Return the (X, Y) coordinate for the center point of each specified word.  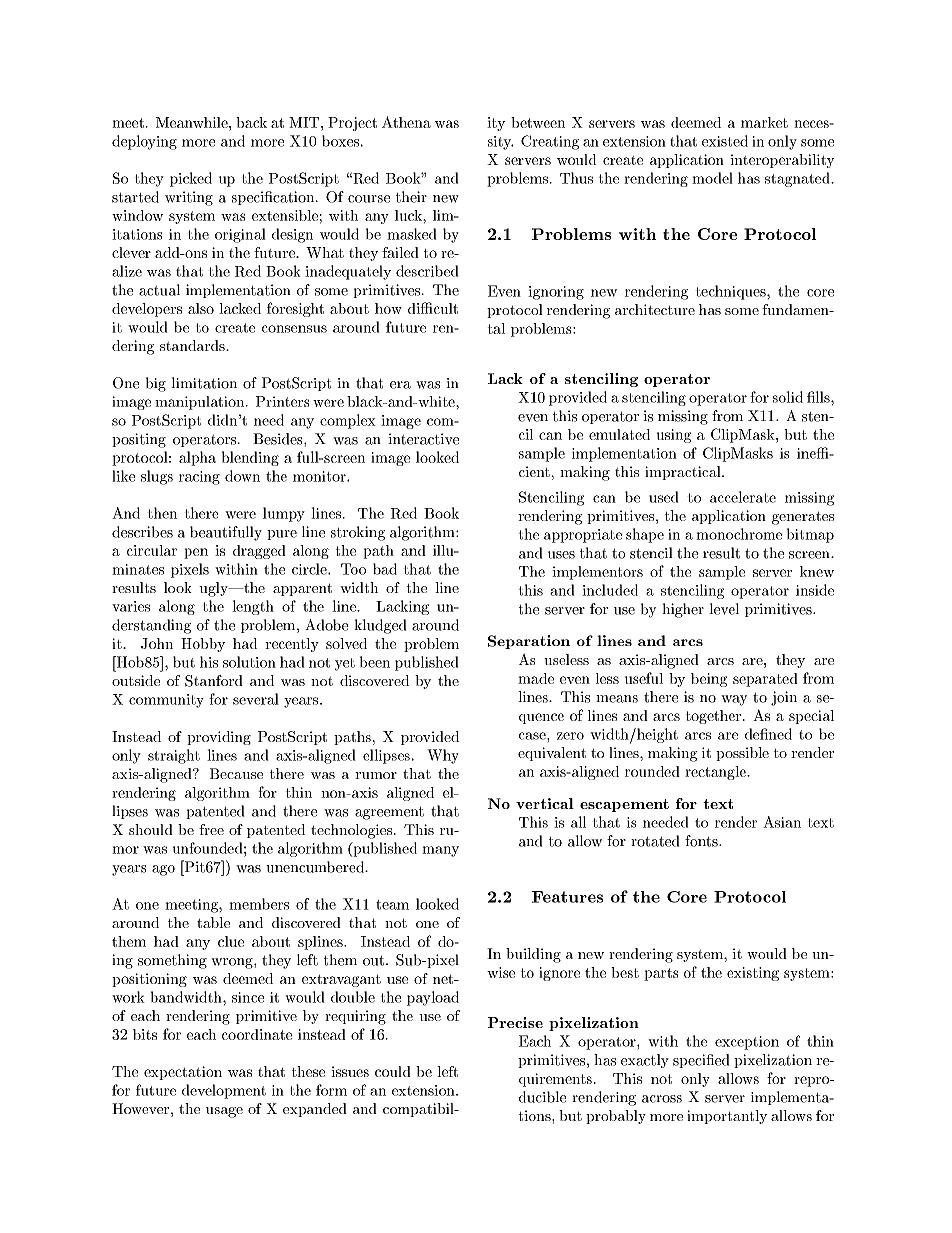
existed (725, 141)
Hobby (203, 645)
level (724, 609)
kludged (380, 626)
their (411, 197)
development (224, 1091)
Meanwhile (193, 122)
